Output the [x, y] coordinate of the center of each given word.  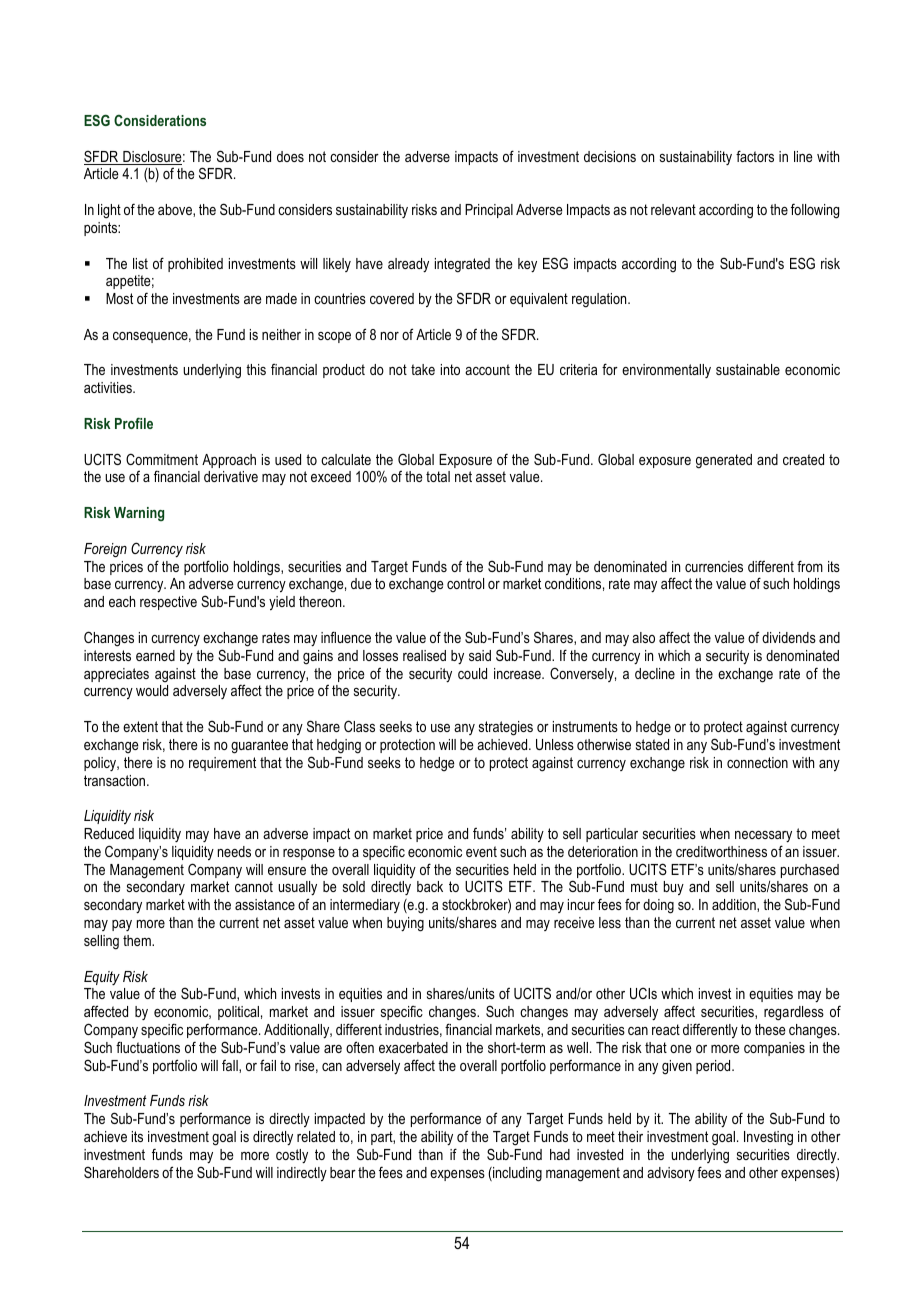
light [109, 211]
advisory [671, 1174]
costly [292, 1156]
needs [234, 851]
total [438, 476]
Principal [489, 211]
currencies [714, 566]
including [516, 1174]
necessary [763, 836]
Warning [139, 514]
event [481, 851]
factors [755, 156]
